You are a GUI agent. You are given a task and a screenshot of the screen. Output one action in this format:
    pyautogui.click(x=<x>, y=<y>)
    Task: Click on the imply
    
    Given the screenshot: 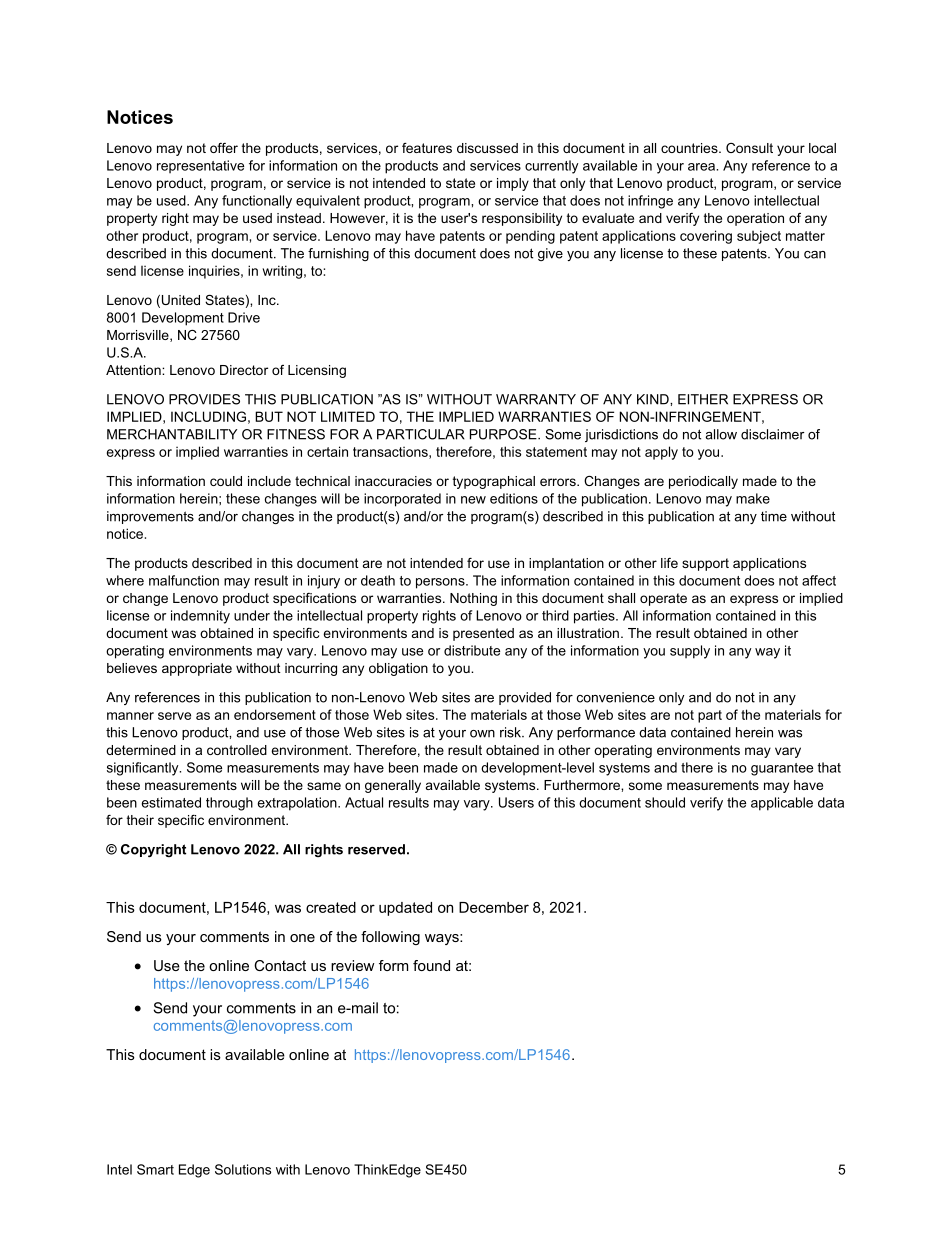 What is the action you would take?
    pyautogui.click(x=513, y=184)
